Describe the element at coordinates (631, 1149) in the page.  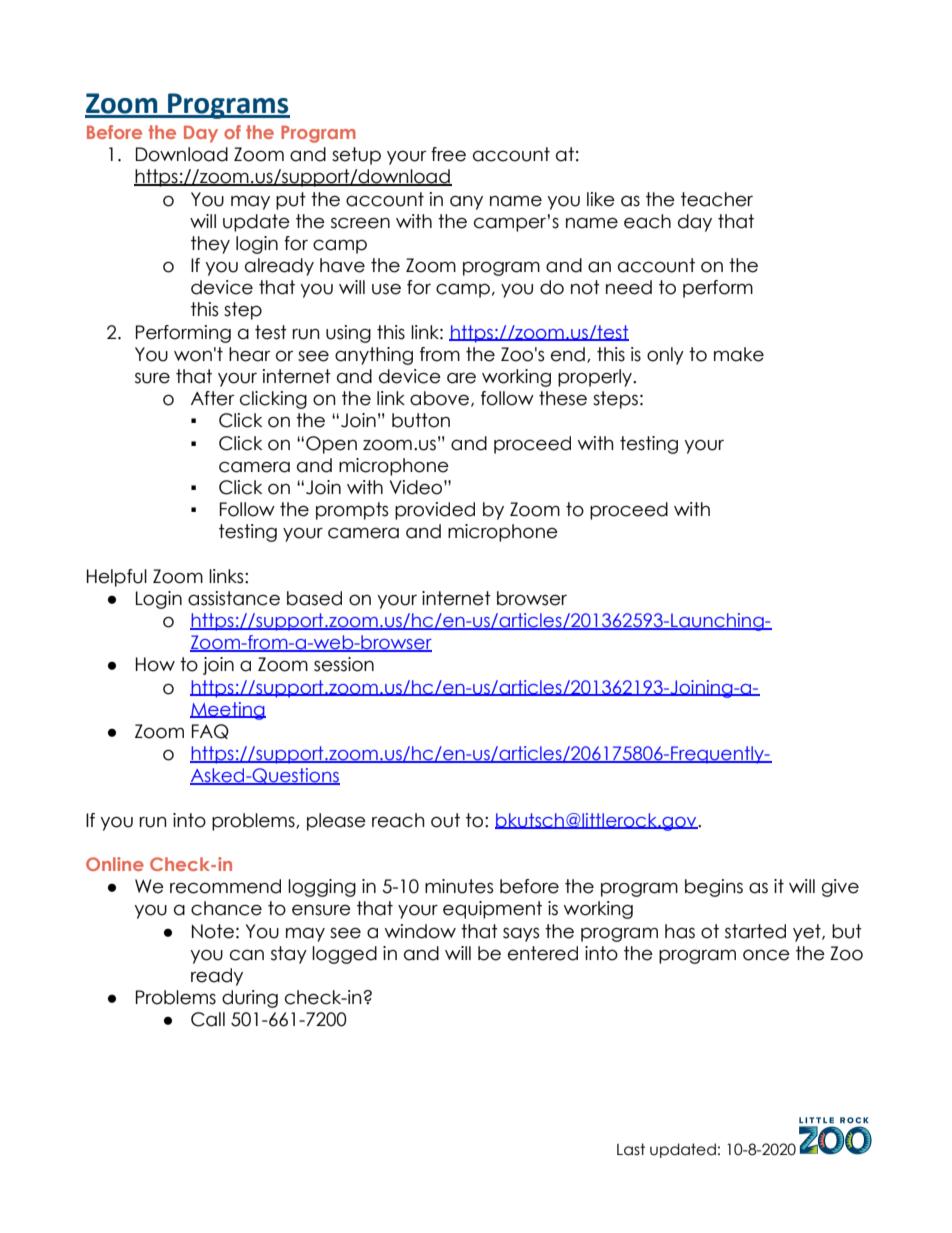
I see `Last` at that location.
